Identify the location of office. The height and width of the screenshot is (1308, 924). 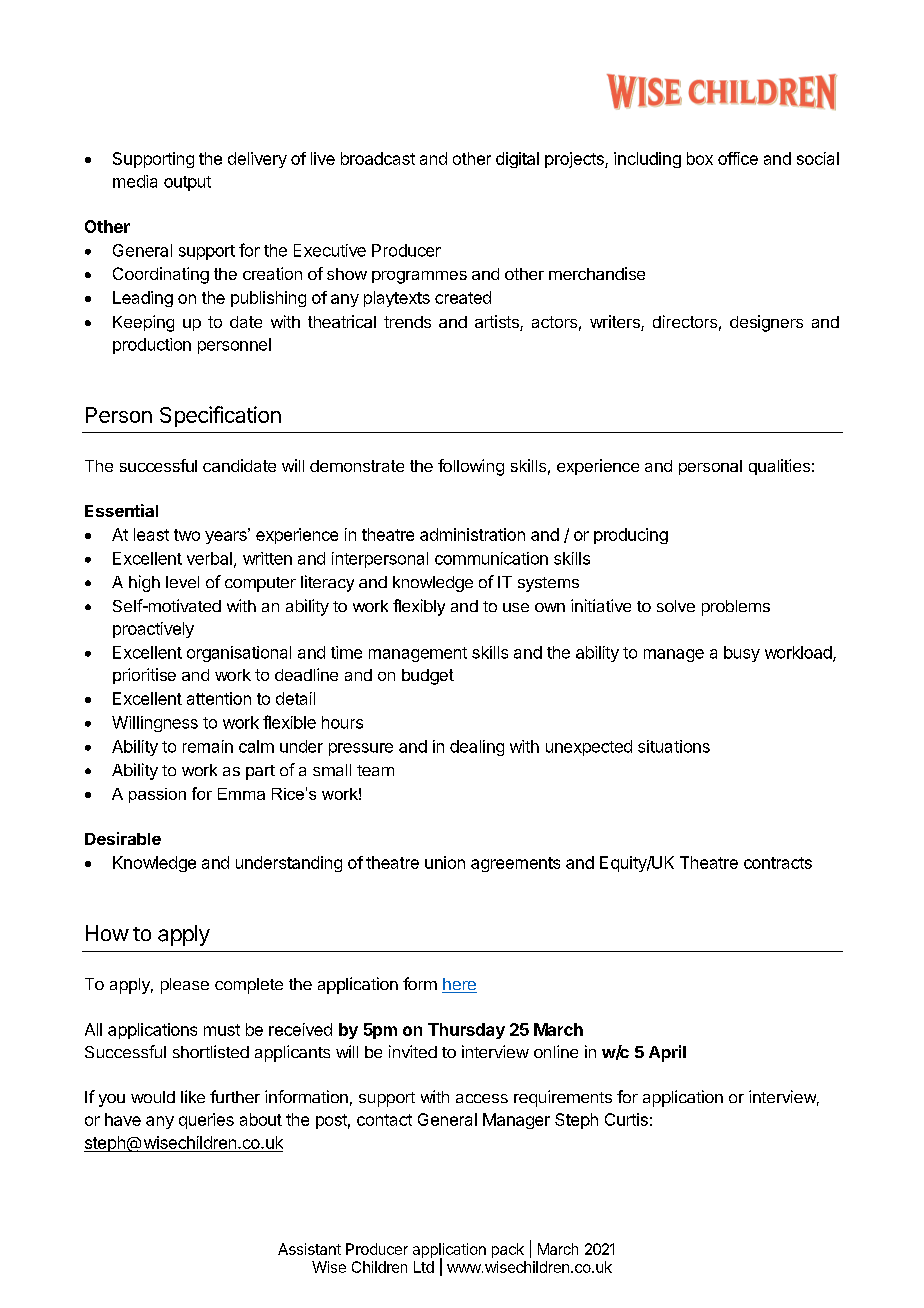
(738, 158).
